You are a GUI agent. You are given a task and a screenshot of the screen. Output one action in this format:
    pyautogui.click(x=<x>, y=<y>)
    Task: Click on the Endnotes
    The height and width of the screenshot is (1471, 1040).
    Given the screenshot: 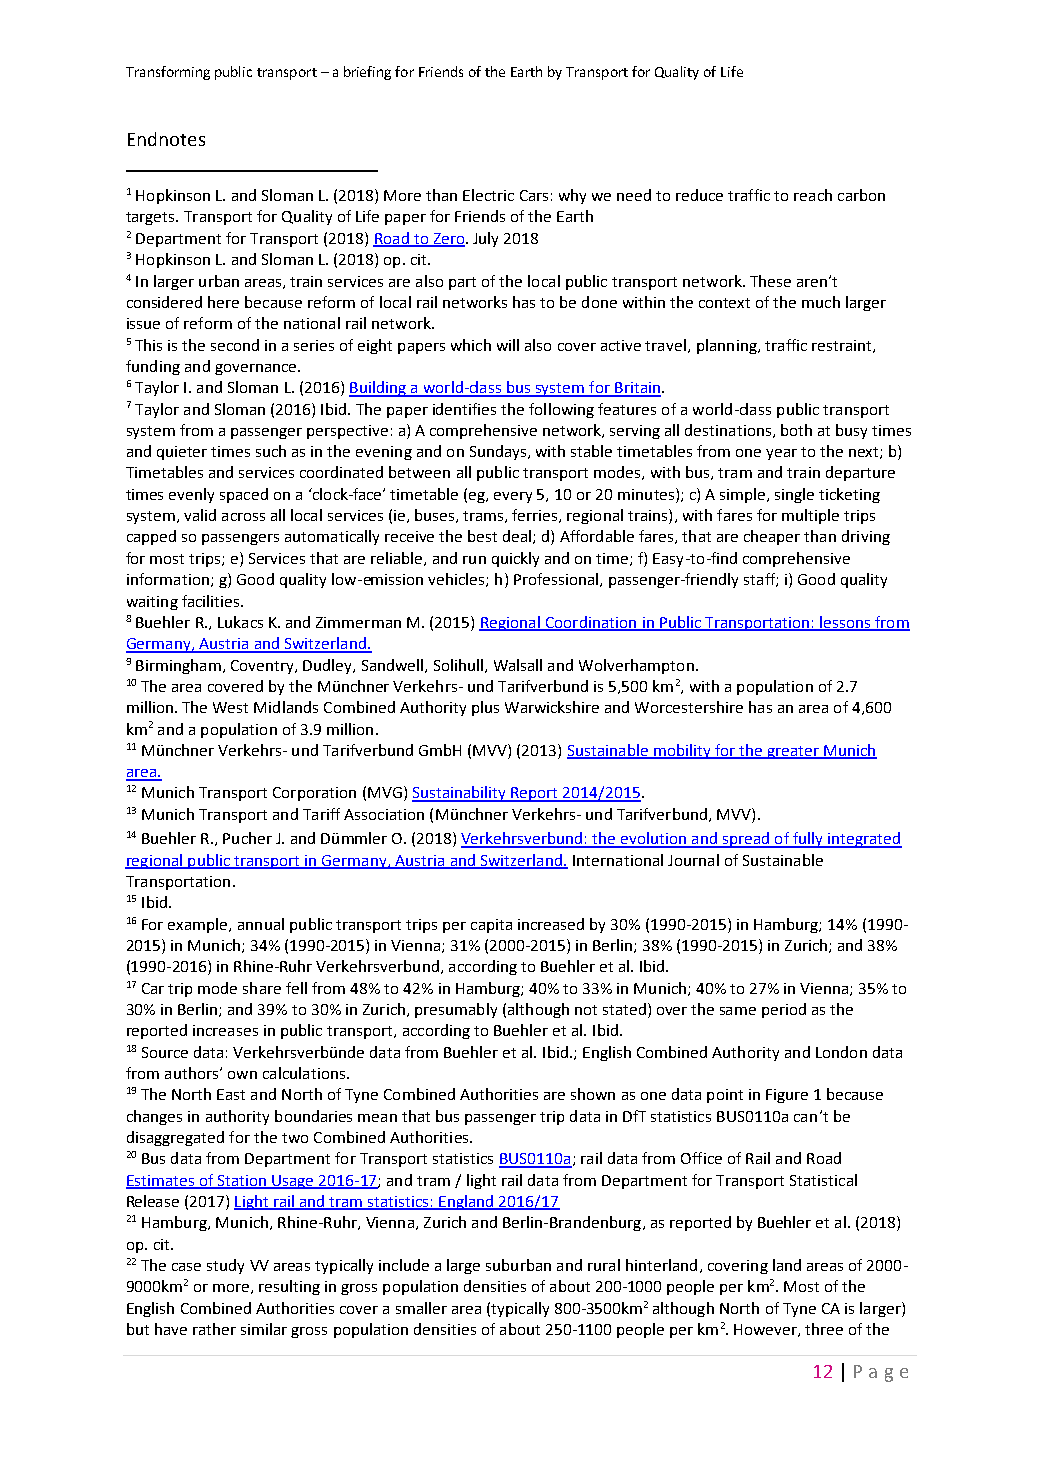 What is the action you would take?
    pyautogui.click(x=166, y=139)
